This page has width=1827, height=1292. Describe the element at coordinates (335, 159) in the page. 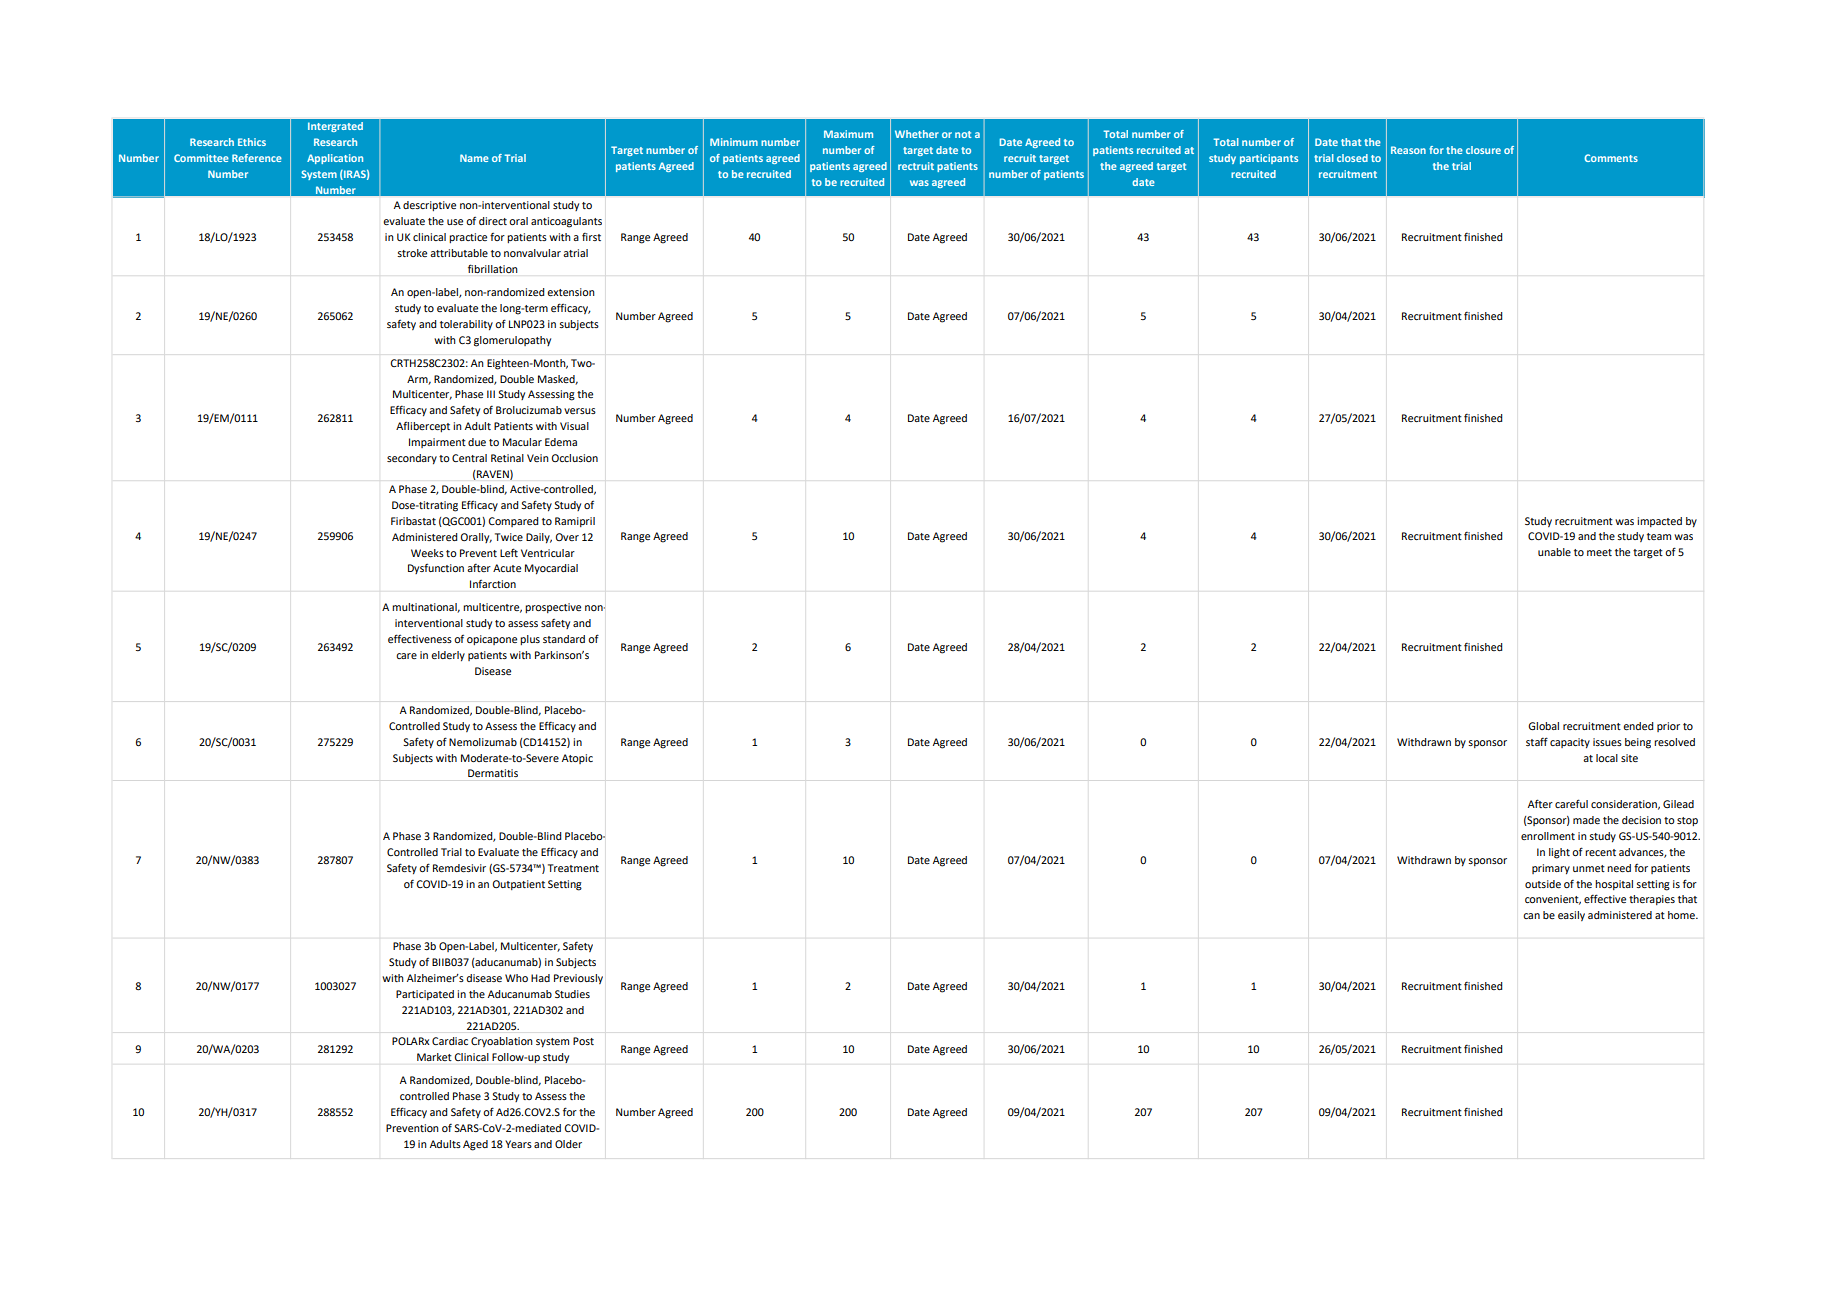

I see `Application` at that location.
